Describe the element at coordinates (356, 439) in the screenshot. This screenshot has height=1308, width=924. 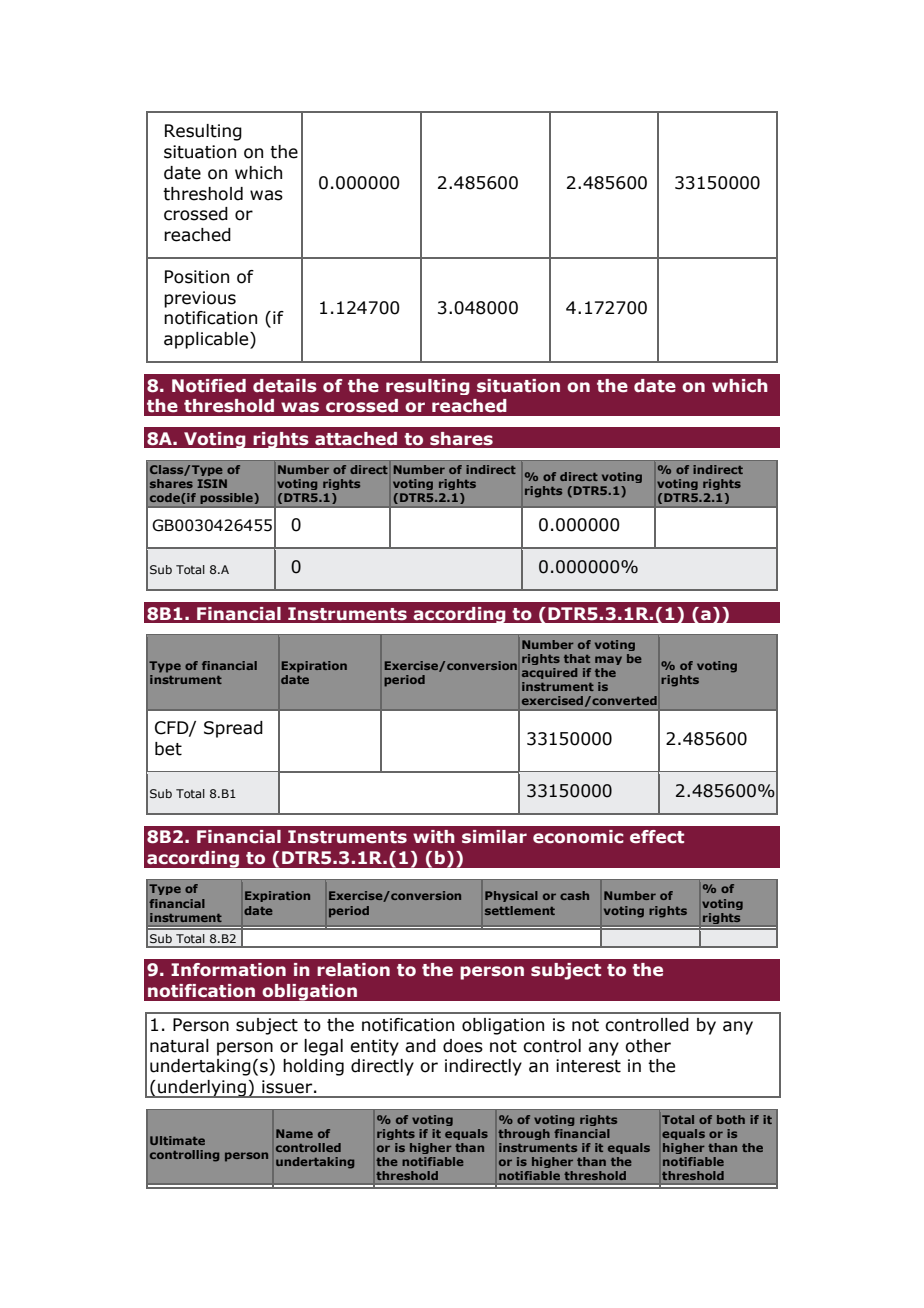
I see `attached` at that location.
